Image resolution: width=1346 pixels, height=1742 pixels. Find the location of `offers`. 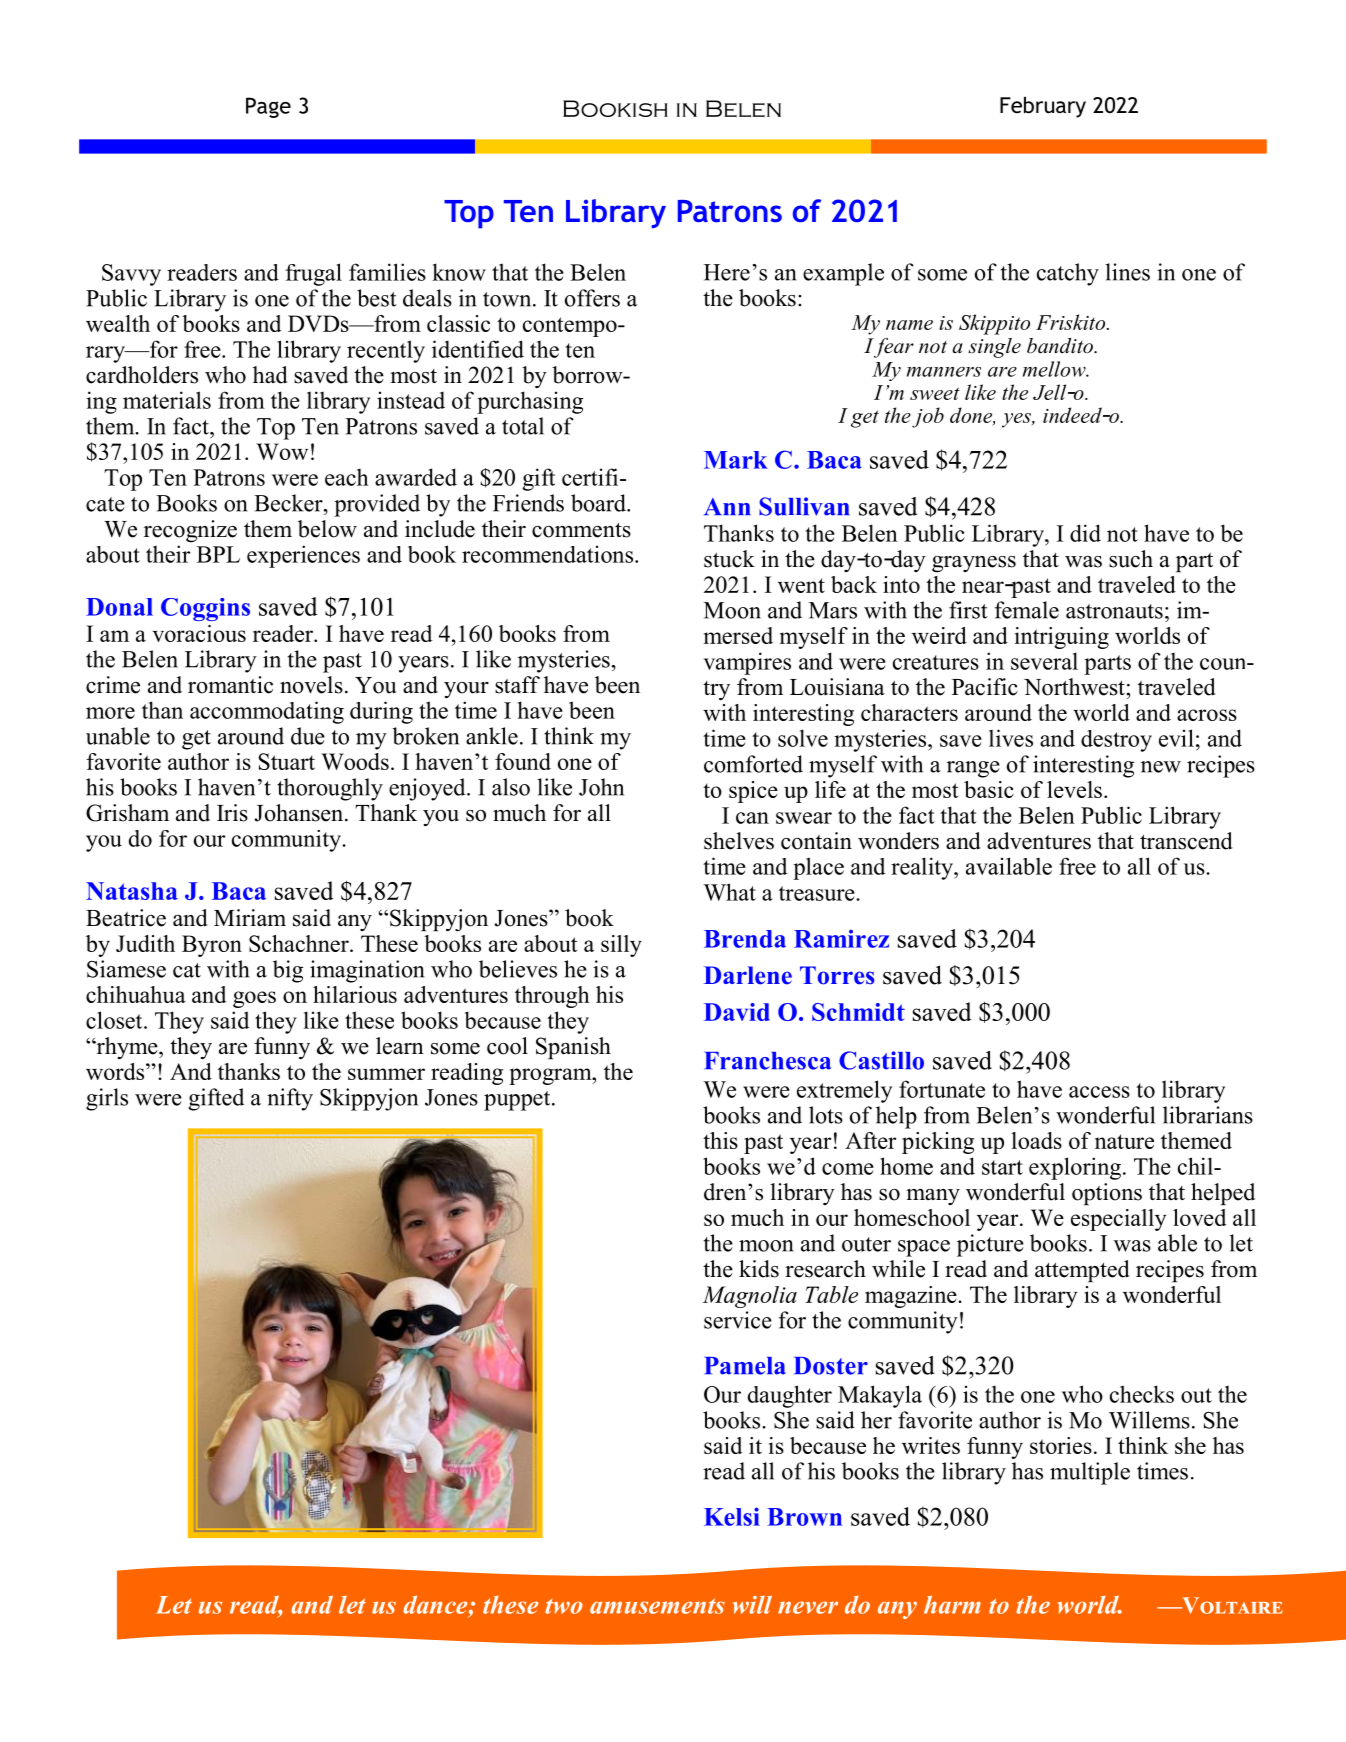

offers is located at coordinates (592, 298).
